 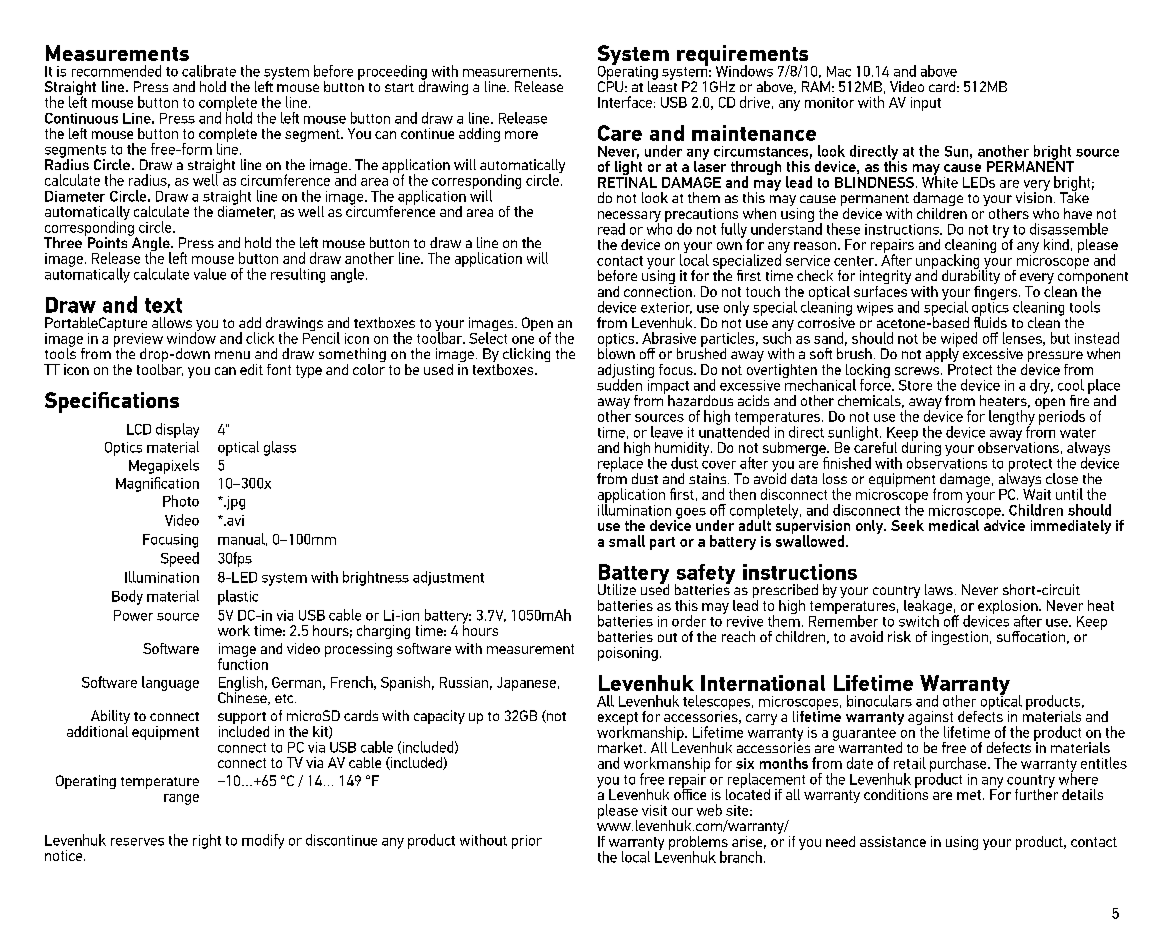 What do you see at coordinates (617, 589) in the screenshot?
I see `Utilize` at bounding box center [617, 589].
